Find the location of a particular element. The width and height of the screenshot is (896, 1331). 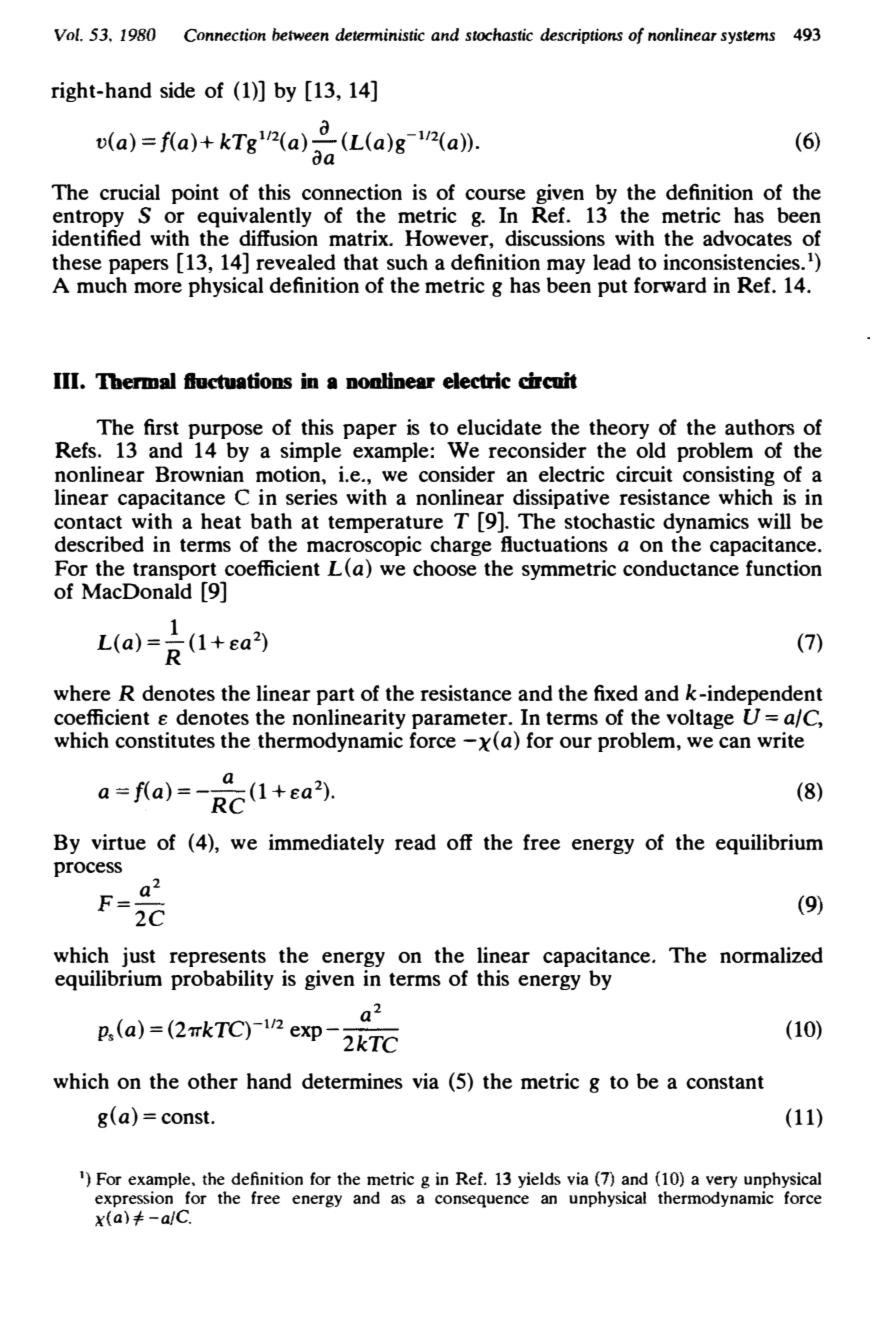

forward is located at coordinates (670, 285).
